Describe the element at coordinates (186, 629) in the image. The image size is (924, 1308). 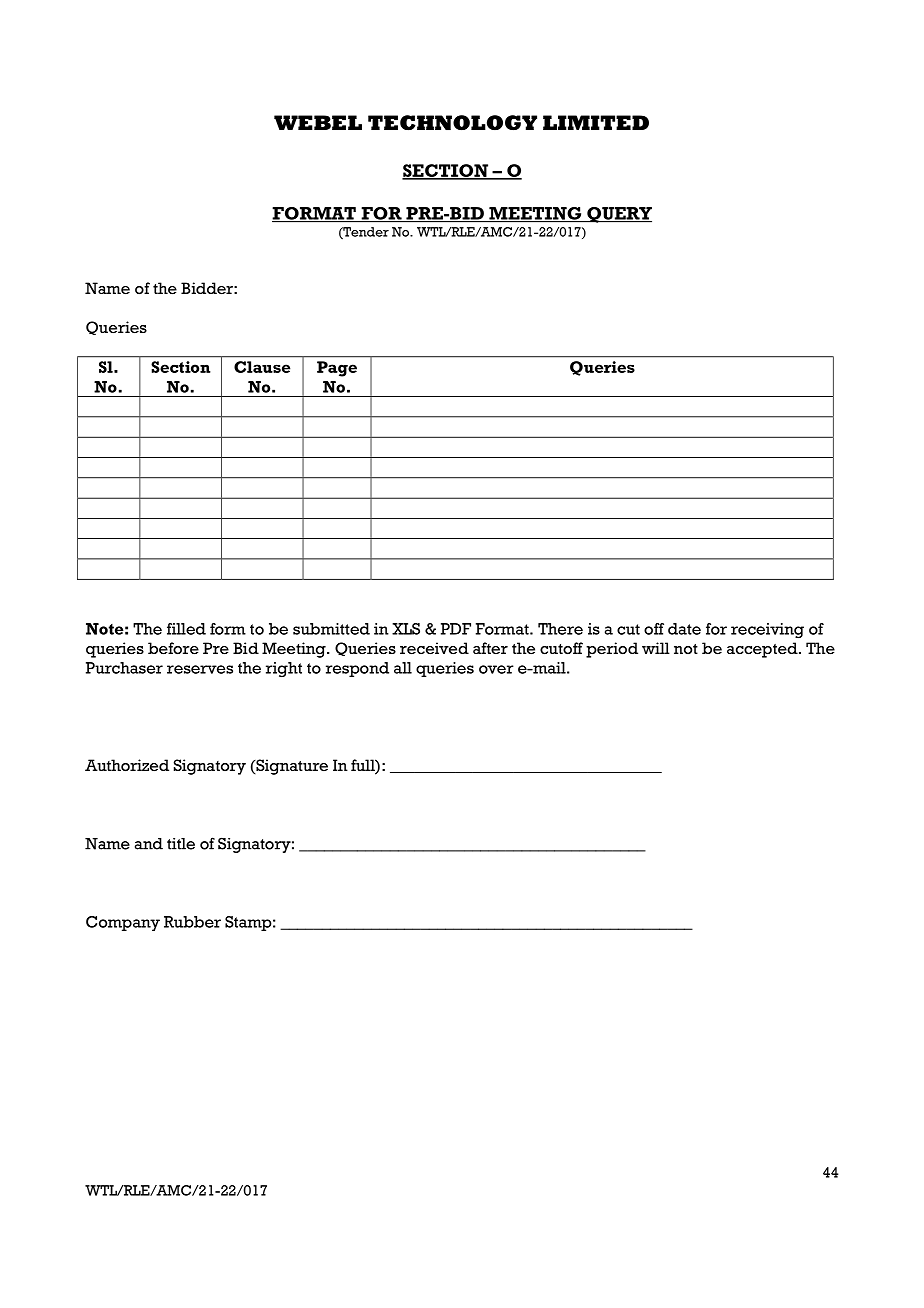
I see `filled` at that location.
